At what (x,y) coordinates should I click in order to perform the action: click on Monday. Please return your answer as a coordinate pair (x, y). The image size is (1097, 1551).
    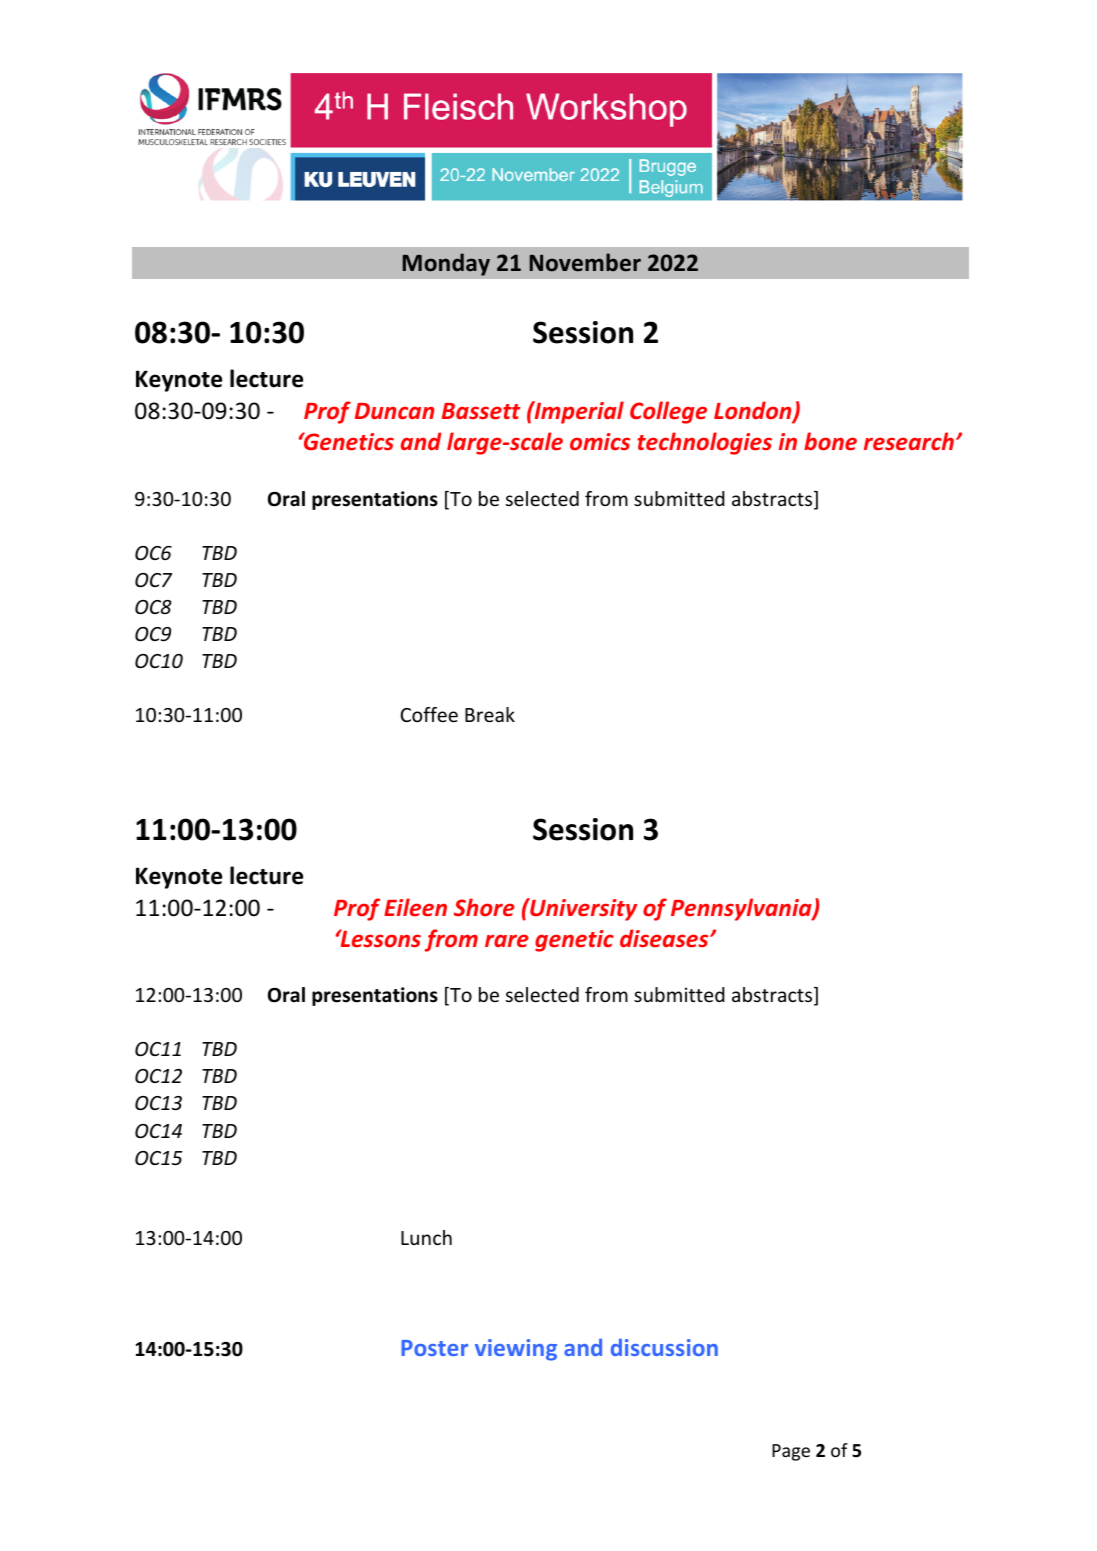
    Looking at the image, I should click on (446, 264).
